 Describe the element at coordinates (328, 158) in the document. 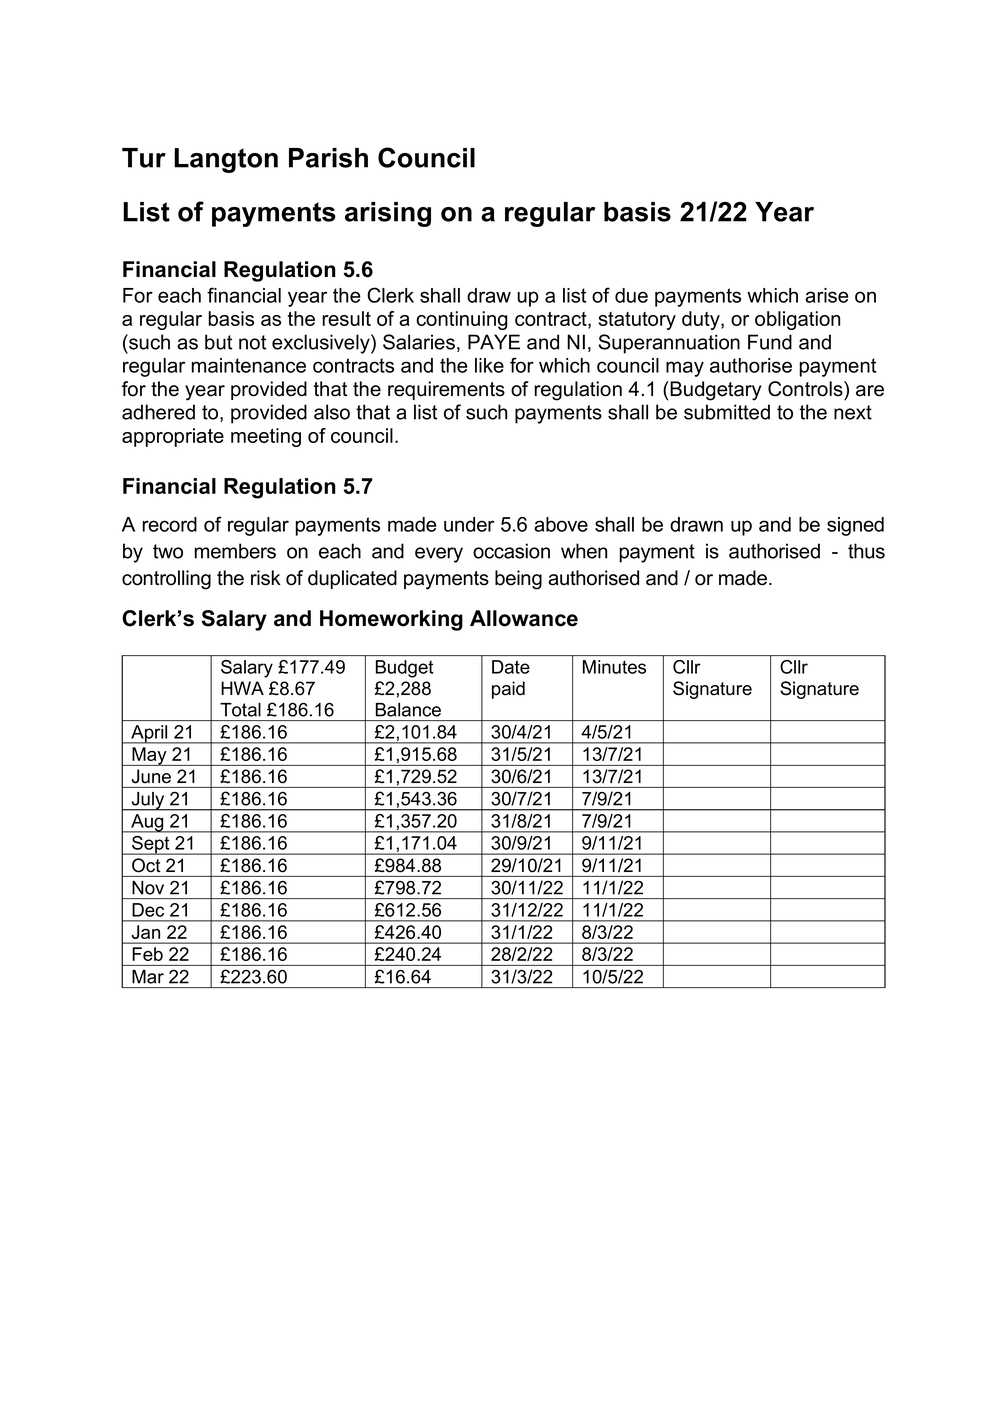

I see `Parish` at that location.
